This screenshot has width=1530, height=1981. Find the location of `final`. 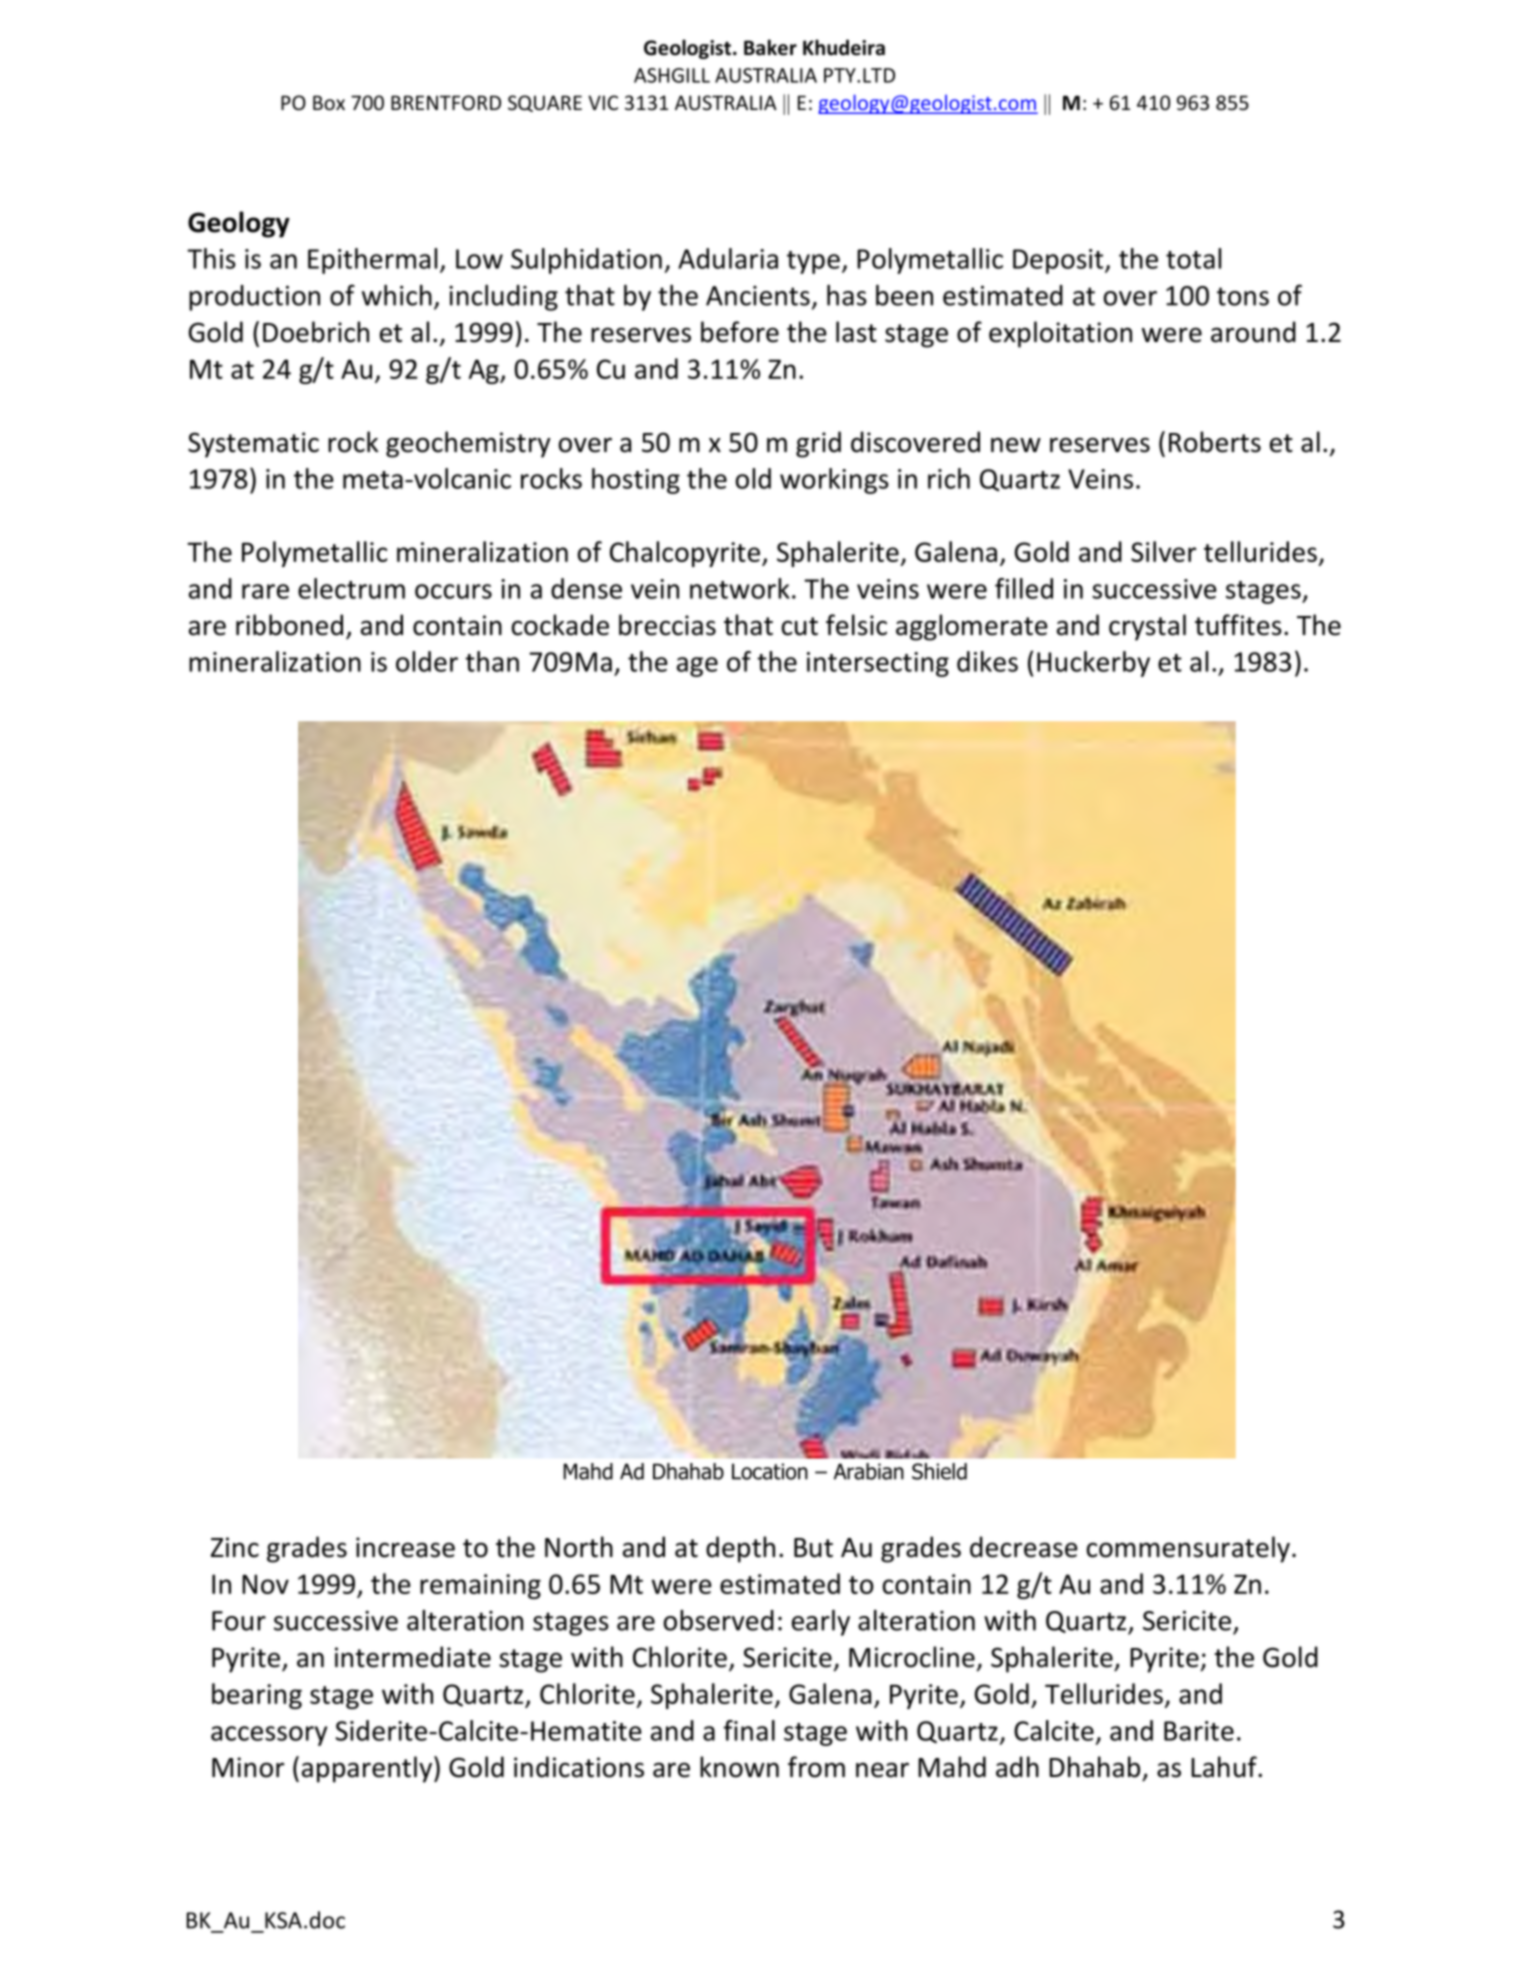

final is located at coordinates (749, 1730).
